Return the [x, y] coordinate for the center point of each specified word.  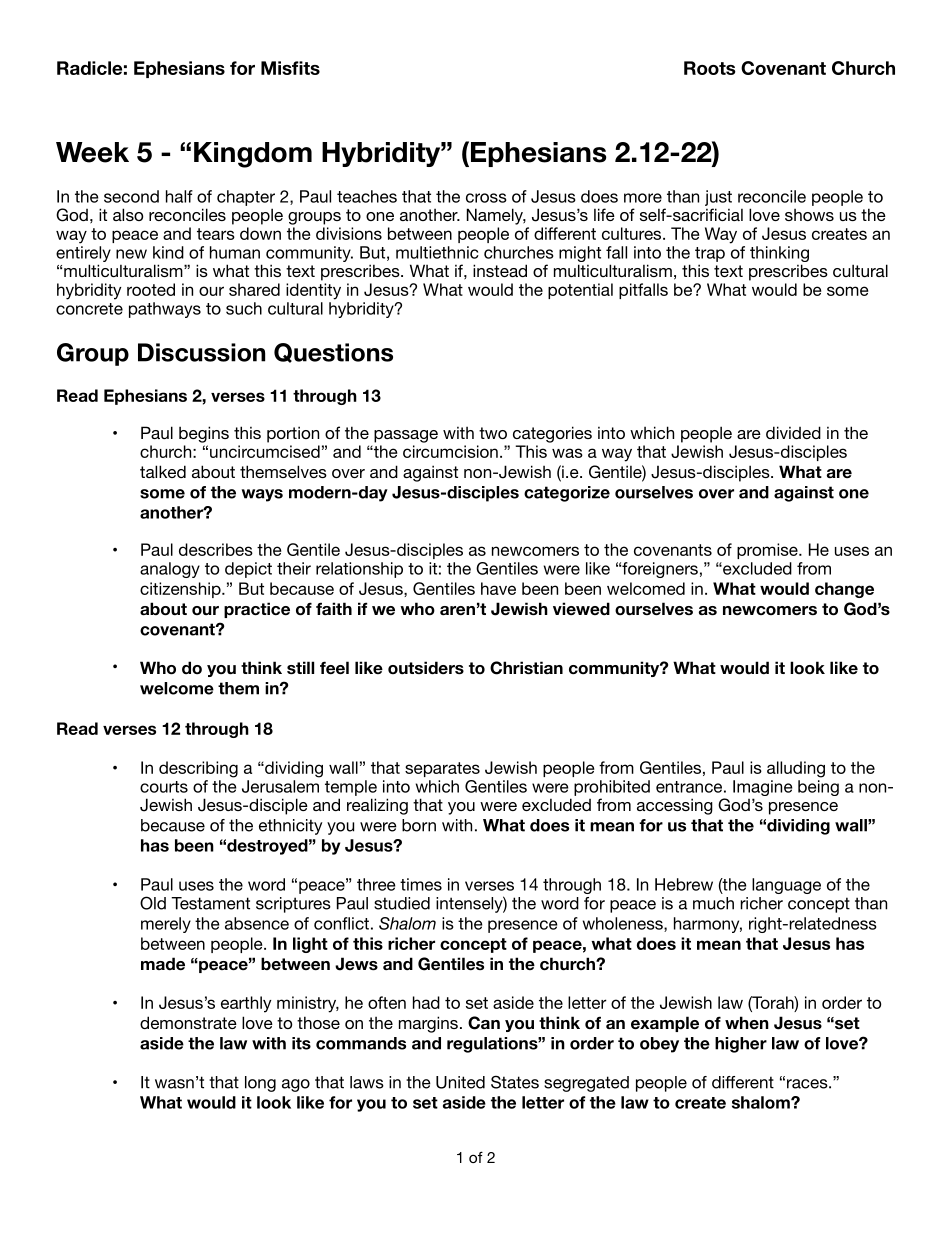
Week [92, 152]
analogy [170, 570]
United [460, 1082]
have [498, 588]
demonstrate [188, 1022]
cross [486, 198]
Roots [710, 68]
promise [768, 551]
